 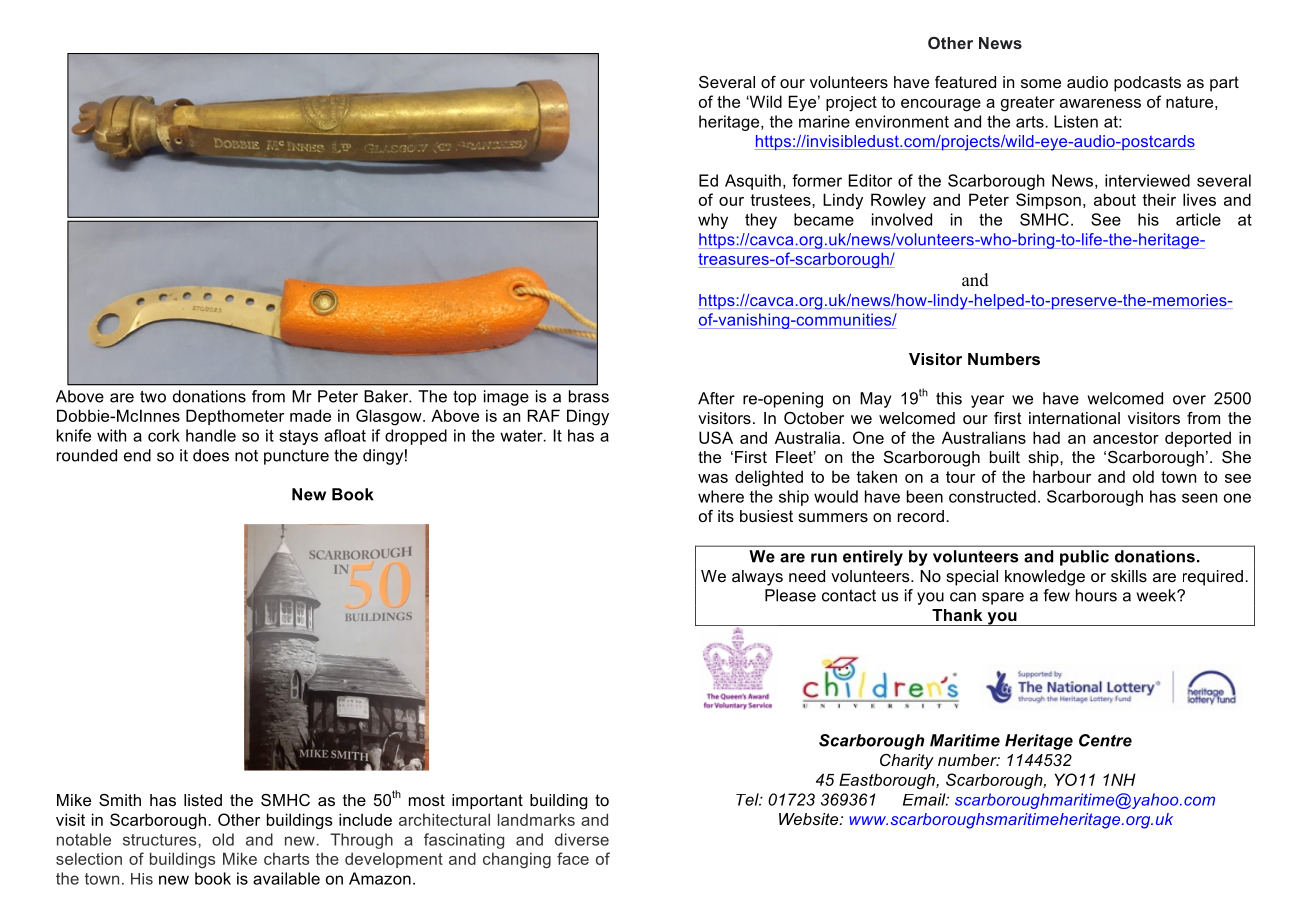 What do you see at coordinates (161, 840) in the page?
I see `structures` at bounding box center [161, 840].
